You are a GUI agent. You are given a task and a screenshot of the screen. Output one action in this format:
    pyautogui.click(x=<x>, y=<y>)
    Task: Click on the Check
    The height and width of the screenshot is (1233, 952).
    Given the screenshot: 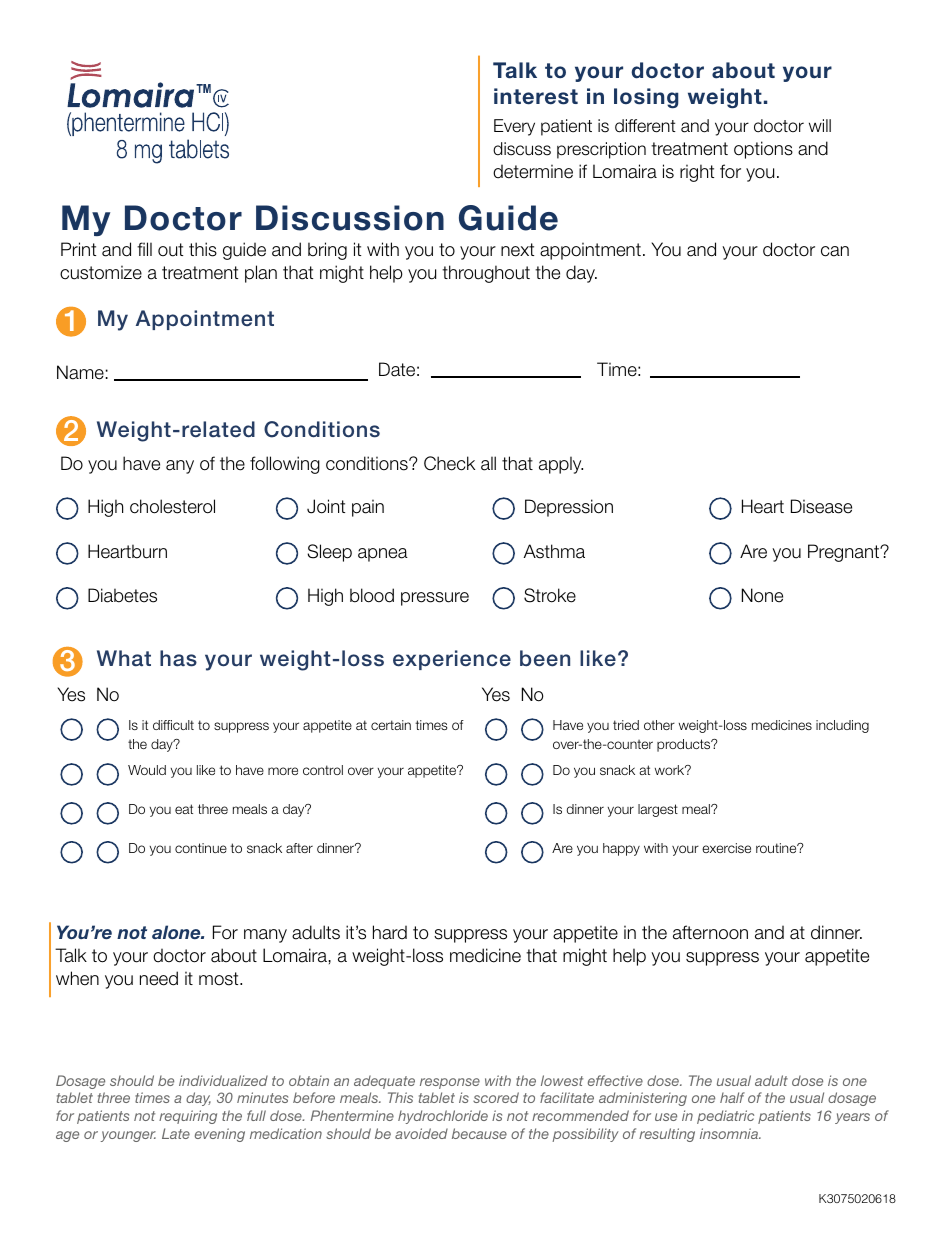 What is the action you would take?
    pyautogui.click(x=449, y=463)
